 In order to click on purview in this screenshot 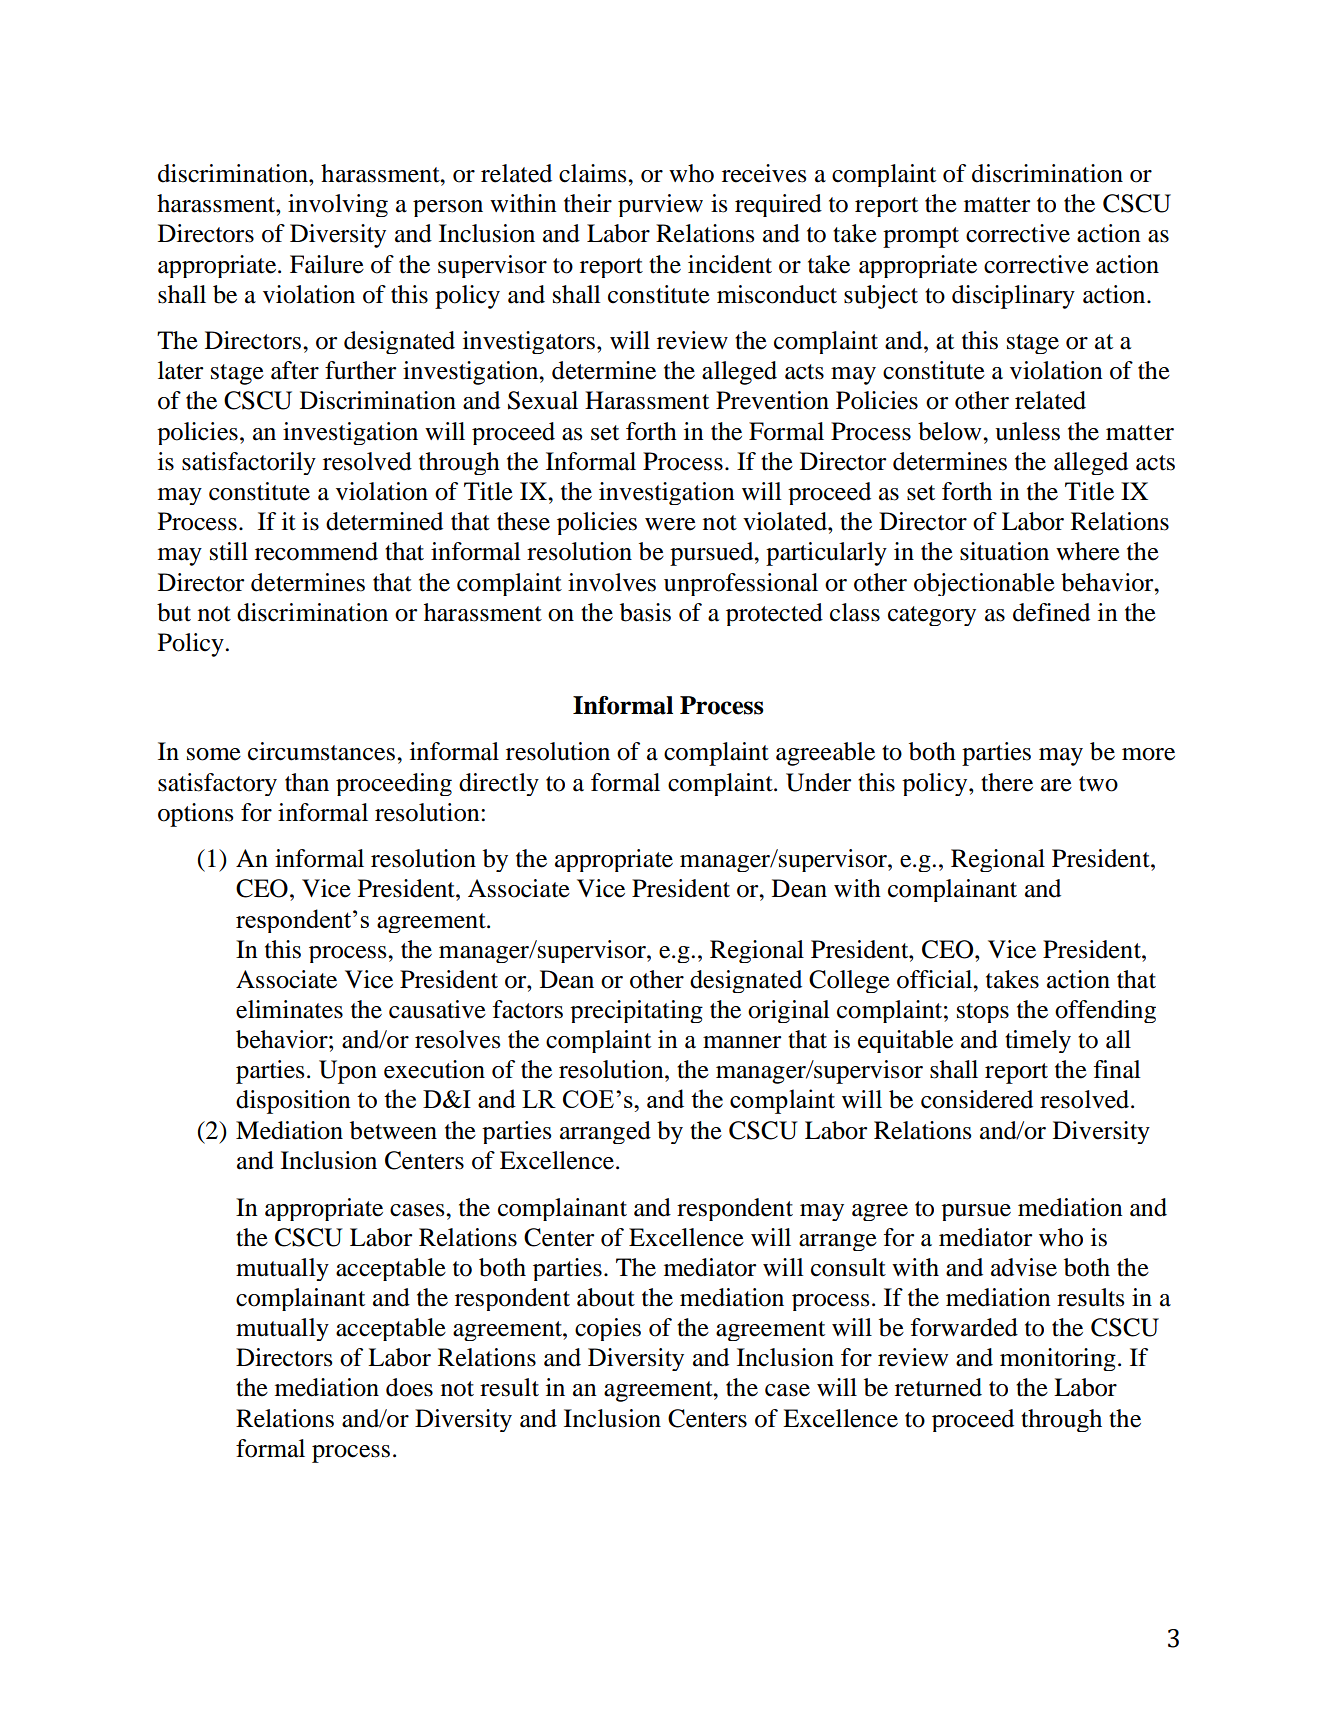, I will do `click(660, 205)`.
